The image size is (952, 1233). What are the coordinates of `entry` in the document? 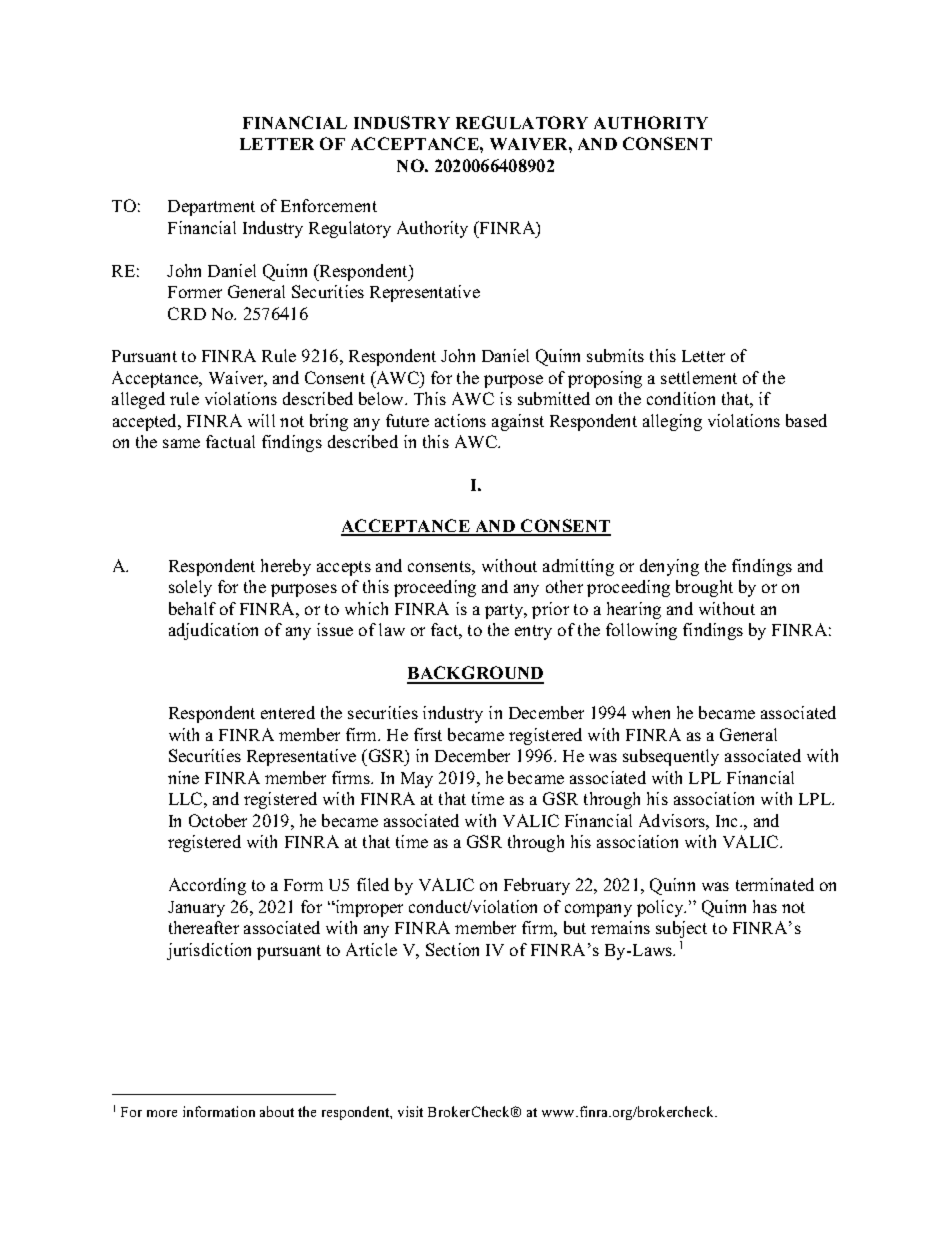 It's located at (533, 632).
